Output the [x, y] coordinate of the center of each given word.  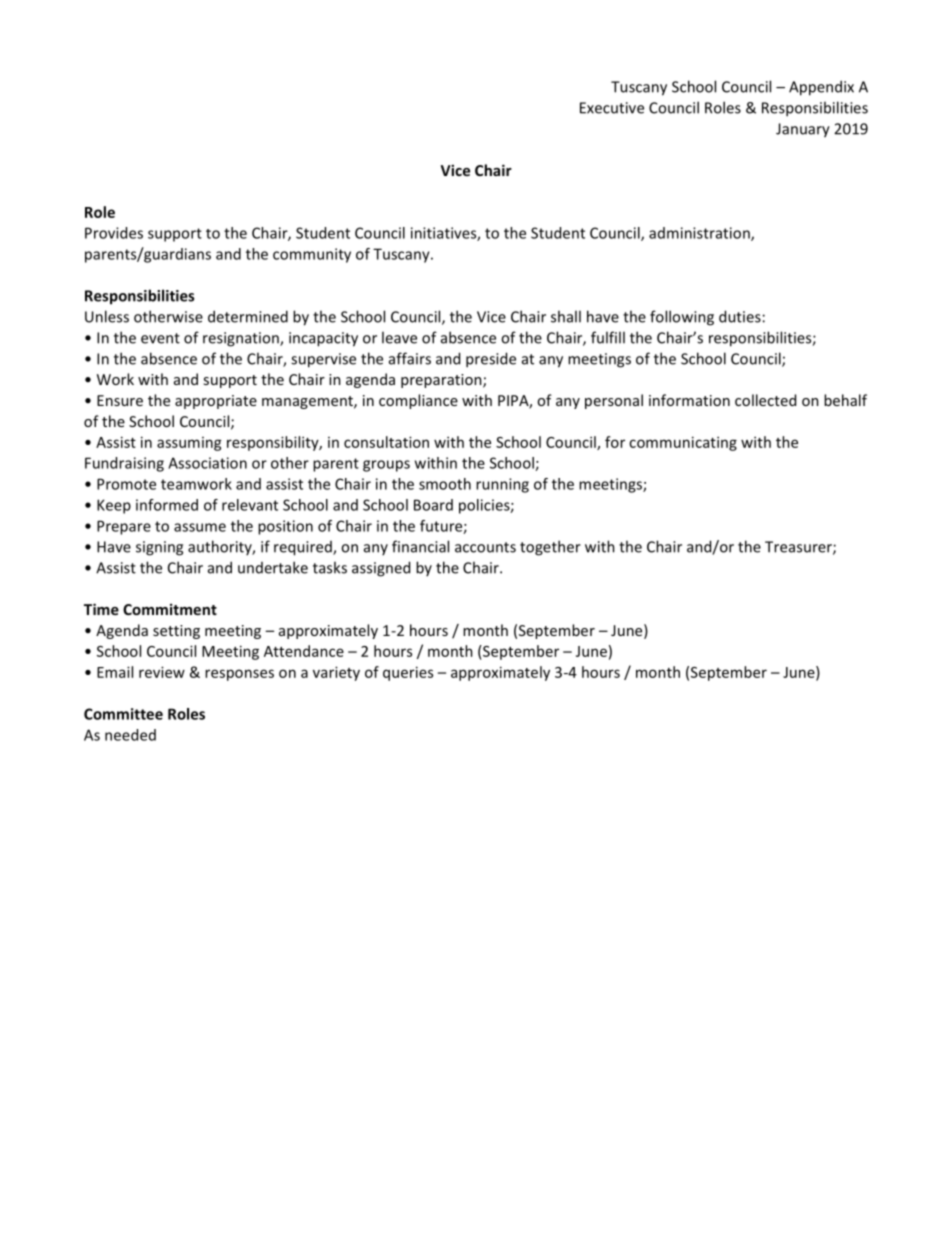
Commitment [170, 609]
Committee [123, 714]
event [160, 338]
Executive [612, 108]
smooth [445, 484]
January [803, 130]
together [550, 548]
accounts [485, 547]
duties [740, 316]
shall [566, 316]
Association [207, 463]
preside [491, 360]
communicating [683, 443]
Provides [114, 233]
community [312, 255]
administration [700, 234]
